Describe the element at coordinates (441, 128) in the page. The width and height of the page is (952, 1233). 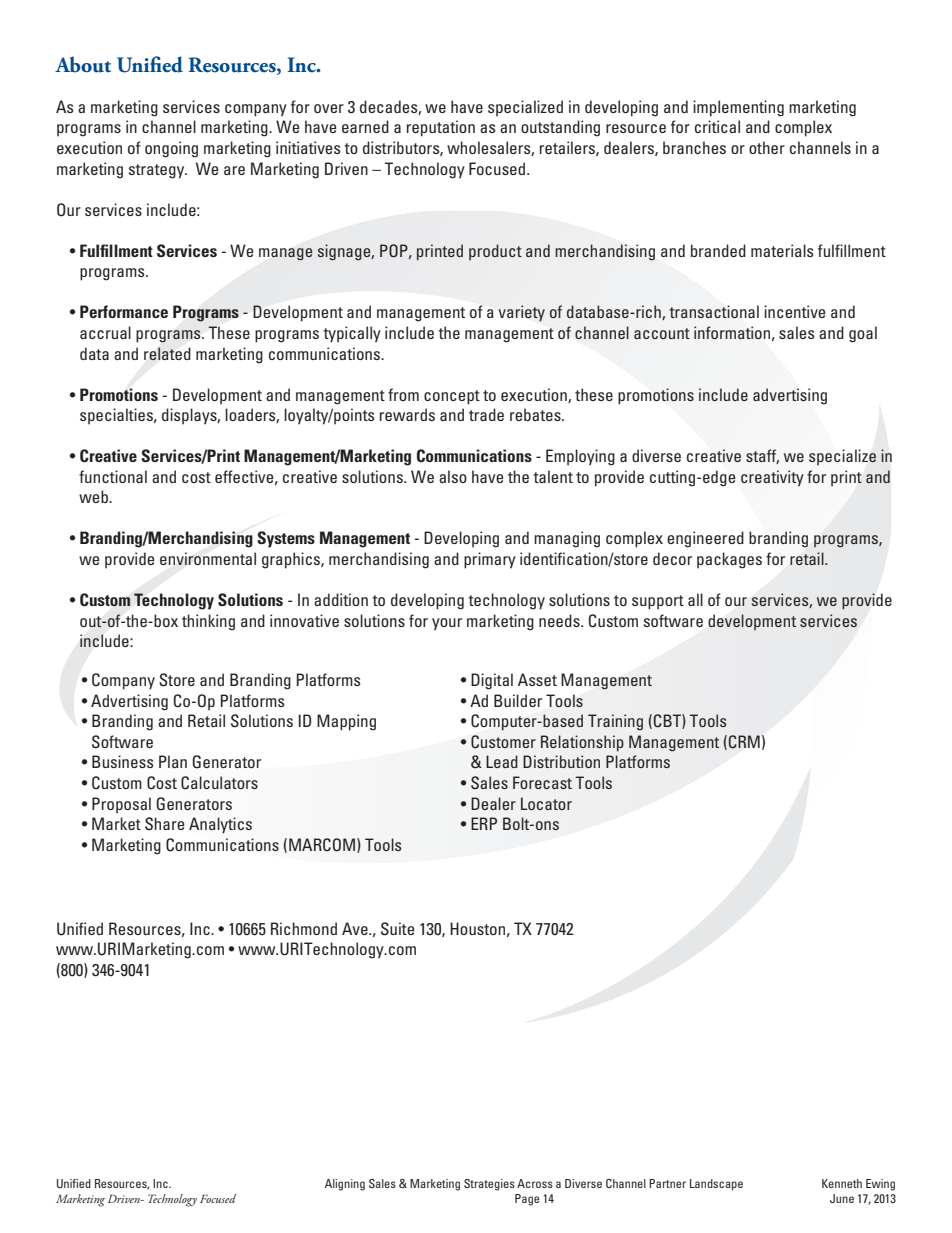
I see `reputation` at that location.
